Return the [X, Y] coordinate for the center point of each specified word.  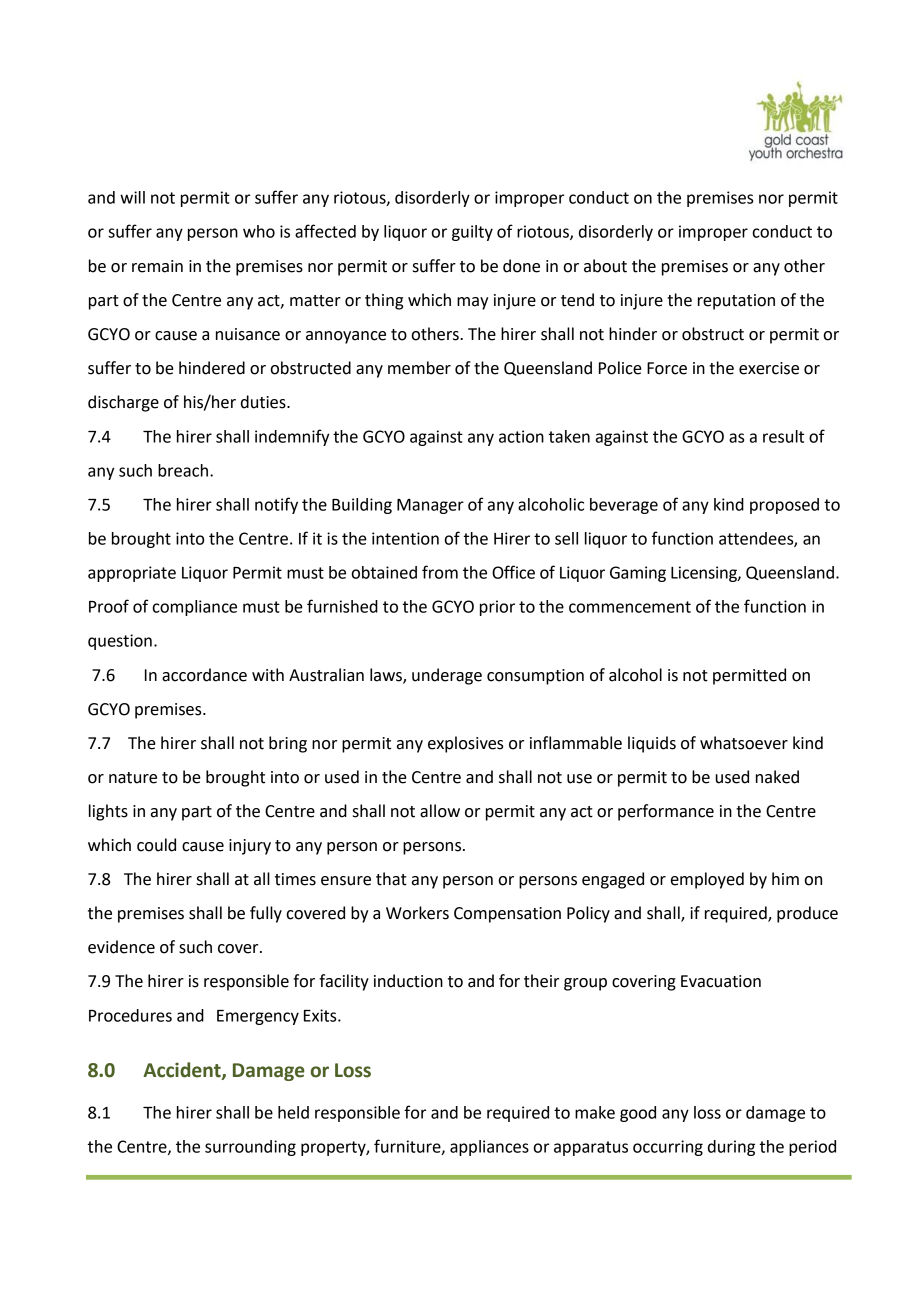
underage [447, 676]
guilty [472, 233]
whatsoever [744, 743]
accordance [204, 675]
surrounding [250, 1148]
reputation [736, 302]
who [259, 231]
